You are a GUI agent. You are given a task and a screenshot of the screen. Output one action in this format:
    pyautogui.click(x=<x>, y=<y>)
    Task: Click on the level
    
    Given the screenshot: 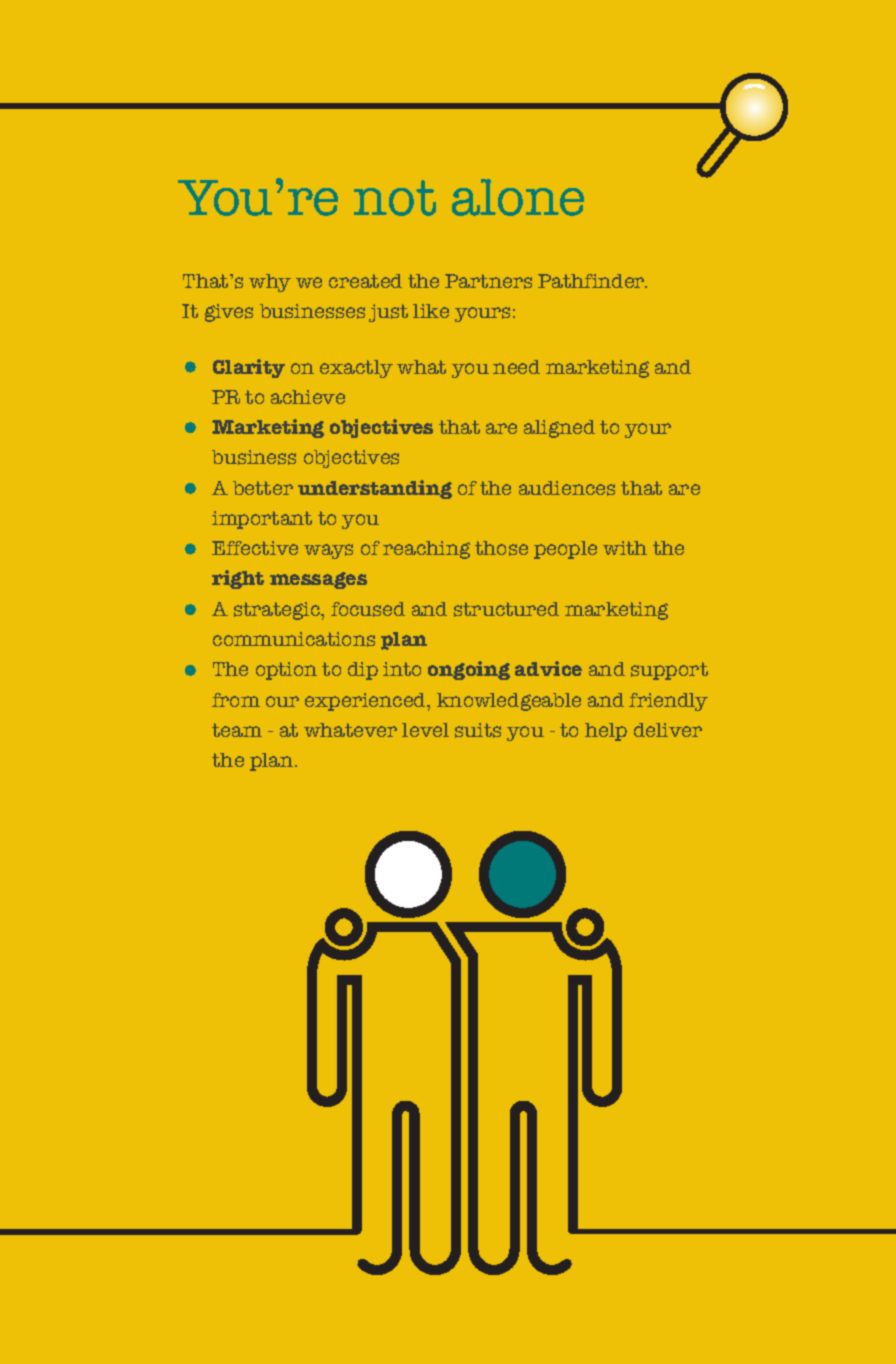 What is the action you would take?
    pyautogui.click(x=425, y=730)
